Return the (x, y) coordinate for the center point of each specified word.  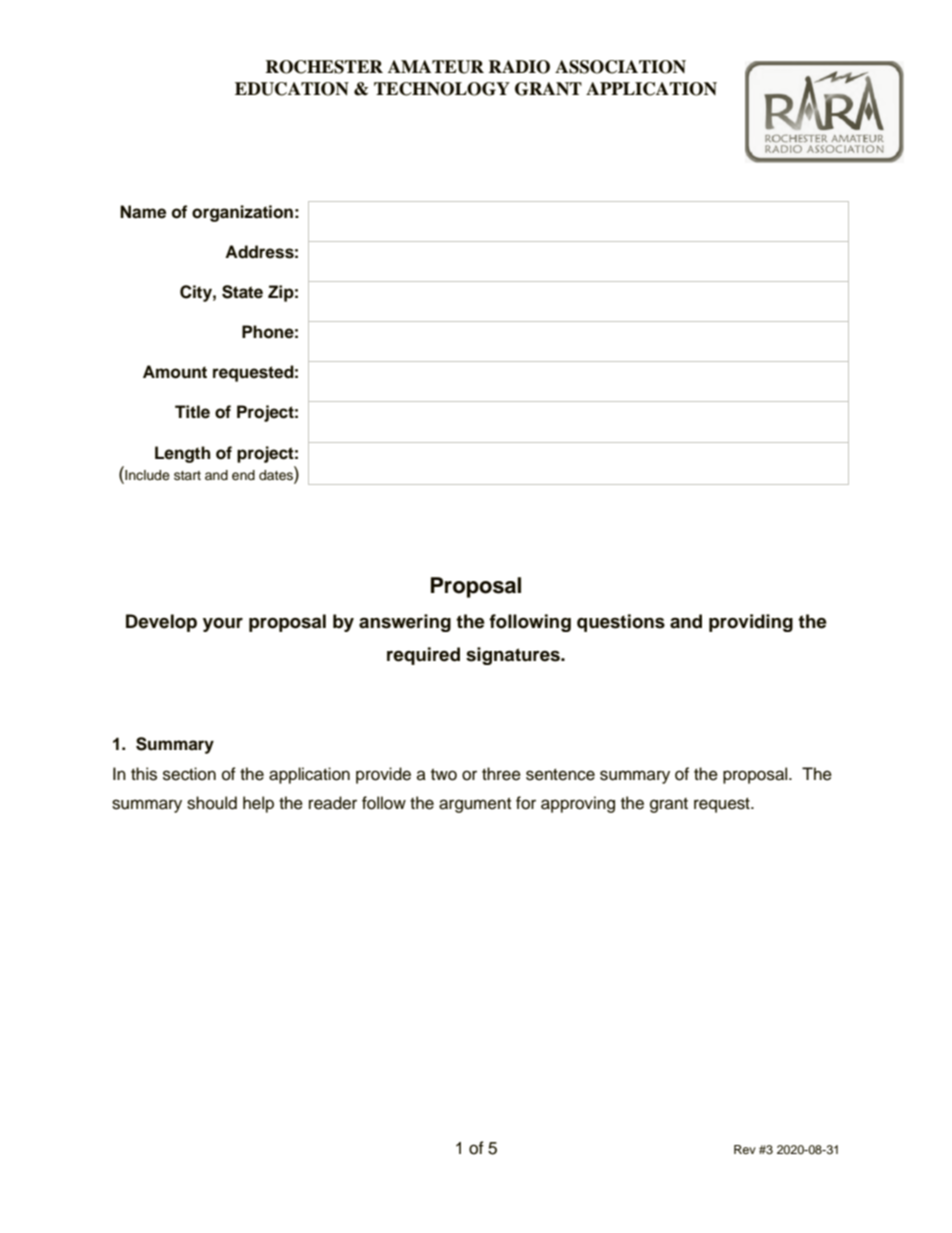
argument (475, 805)
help (258, 804)
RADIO (519, 67)
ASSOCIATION (620, 67)
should (212, 803)
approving (578, 804)
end (243, 475)
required (423, 656)
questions (621, 623)
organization (242, 213)
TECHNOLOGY (442, 89)
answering (405, 623)
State (242, 292)
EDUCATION (292, 89)
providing (751, 623)
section (189, 774)
